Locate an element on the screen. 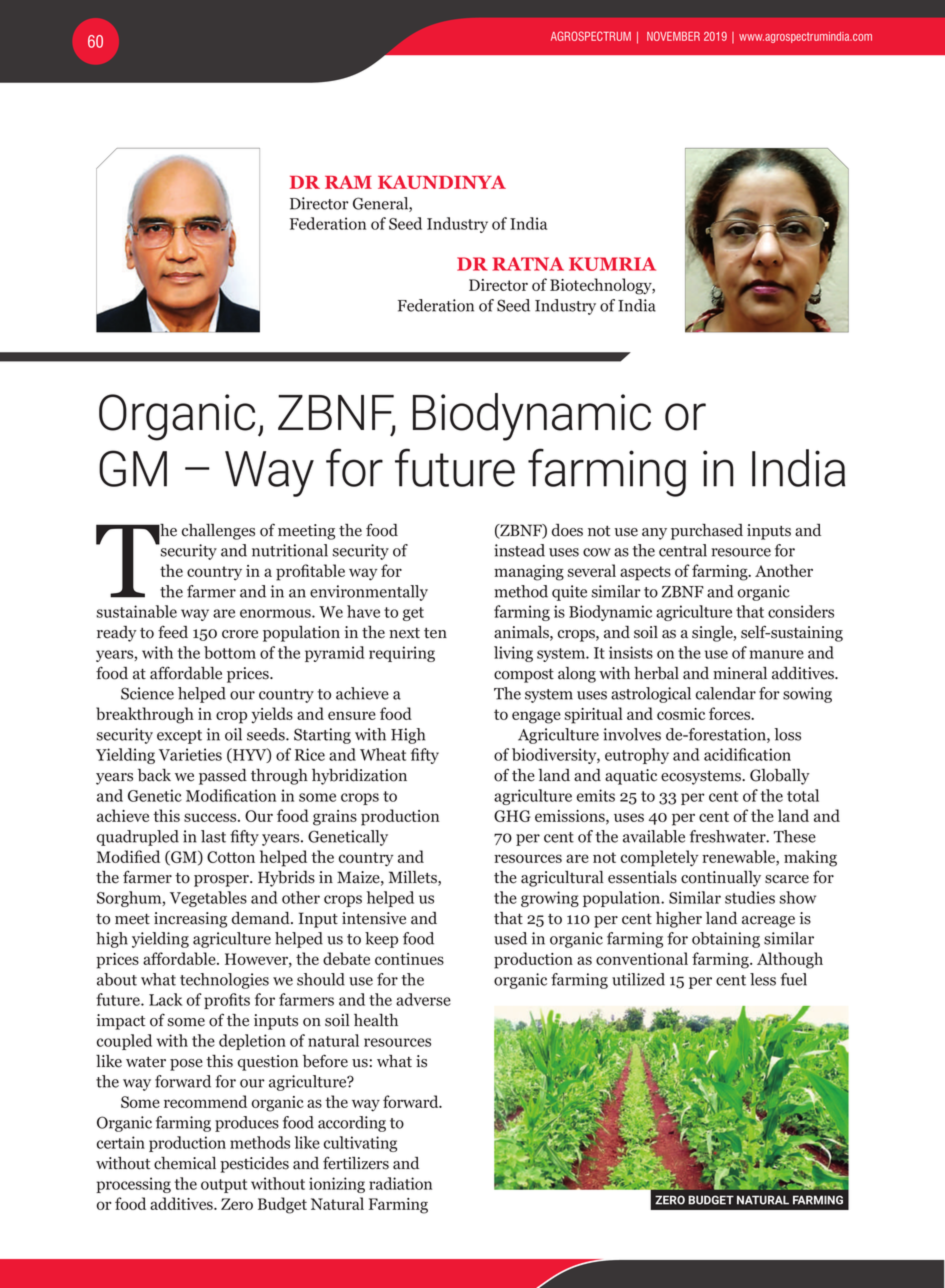 The width and height of the screenshot is (945, 1288). purchased is located at coordinates (707, 532).
